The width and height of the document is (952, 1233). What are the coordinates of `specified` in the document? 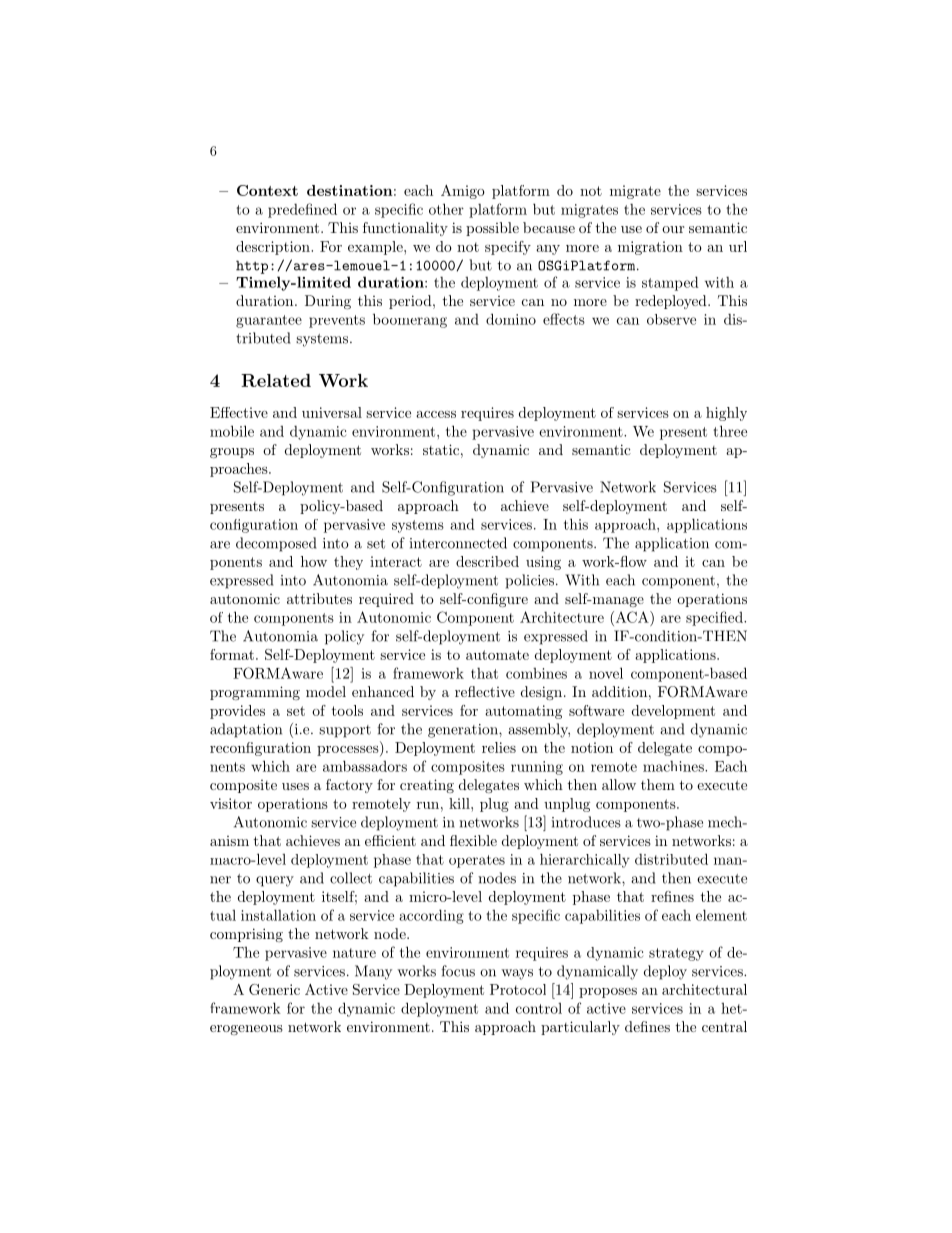 It's located at (715, 618).
